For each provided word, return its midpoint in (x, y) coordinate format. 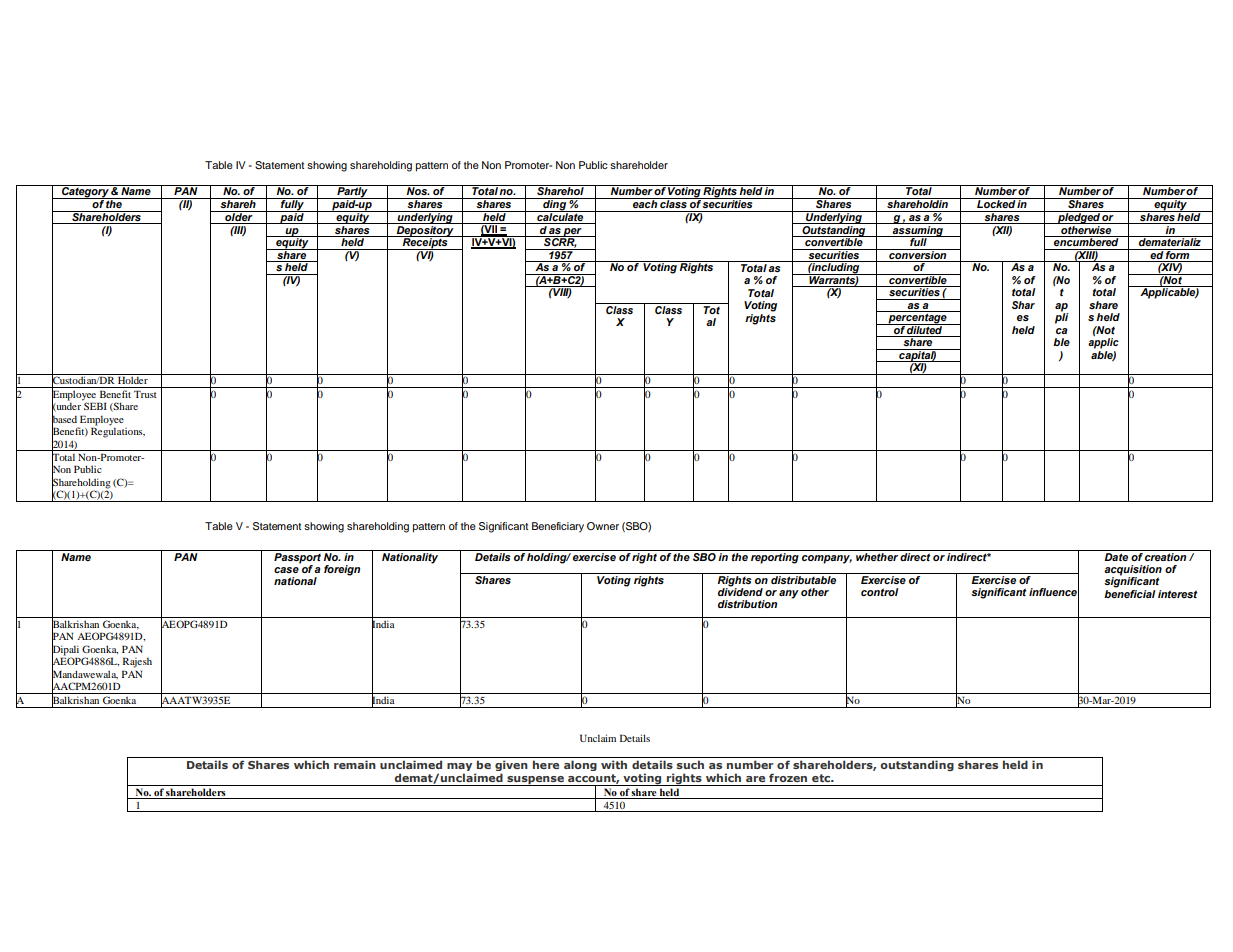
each (645, 203)
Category (85, 192)
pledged (1079, 217)
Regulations (118, 431)
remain (355, 764)
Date (1116, 557)
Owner (603, 526)
